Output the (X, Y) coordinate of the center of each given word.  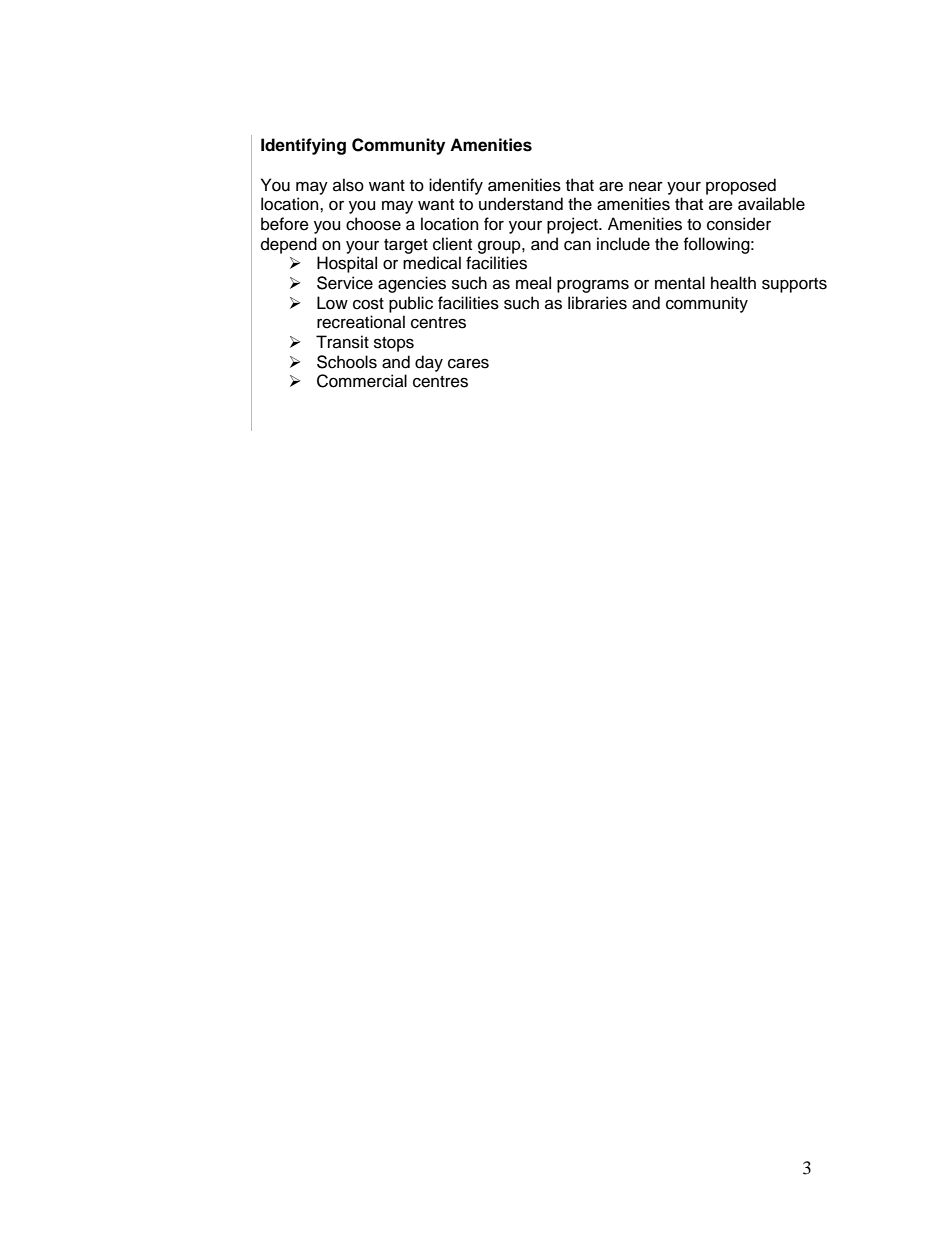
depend (289, 245)
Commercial (362, 381)
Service (345, 283)
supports (794, 285)
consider (739, 224)
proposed (741, 186)
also (348, 185)
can (577, 246)
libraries (597, 303)
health (733, 283)
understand (521, 204)
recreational (361, 322)
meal (533, 283)
